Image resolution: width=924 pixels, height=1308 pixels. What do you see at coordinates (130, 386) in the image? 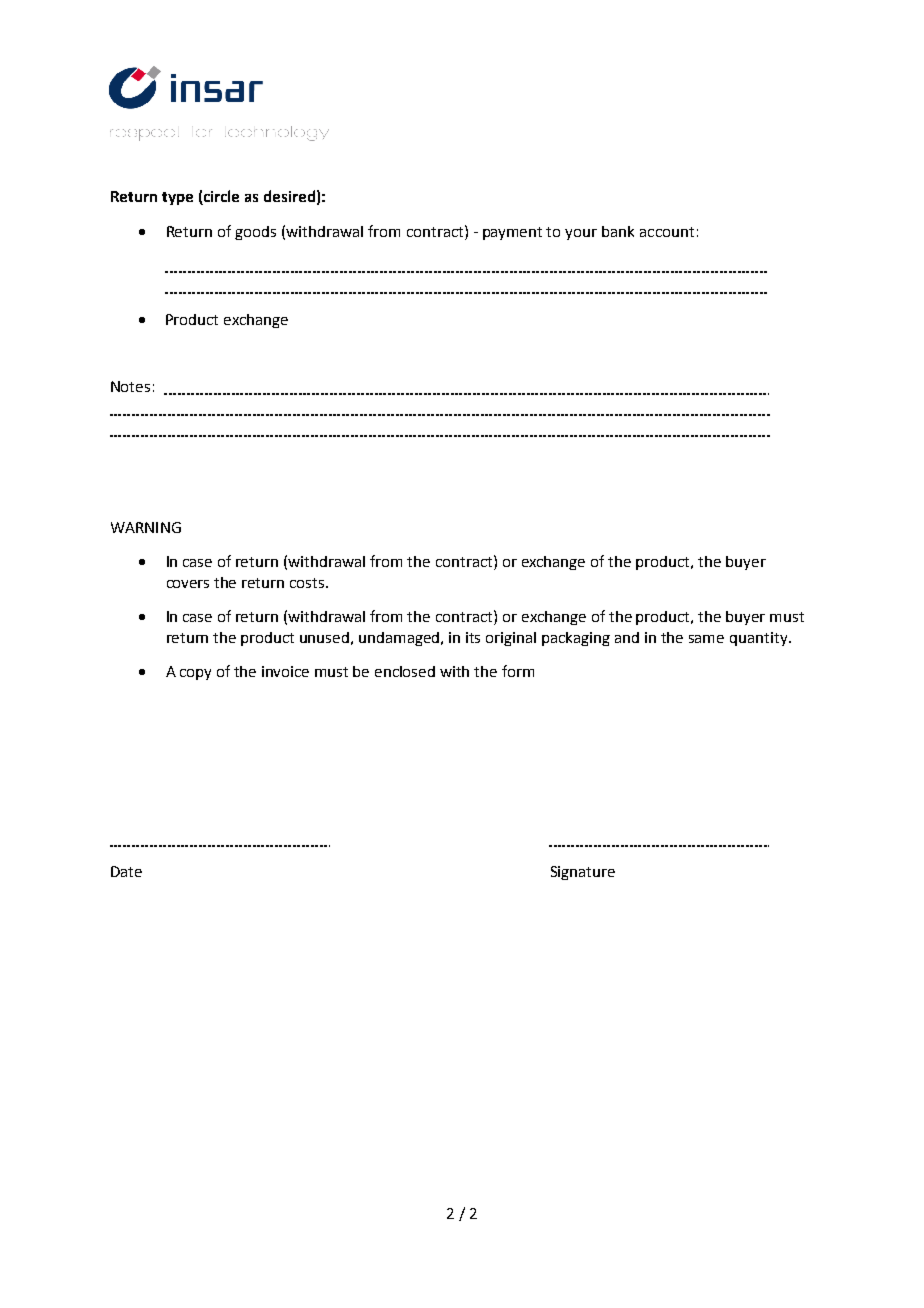
I see `Notes` at bounding box center [130, 386].
